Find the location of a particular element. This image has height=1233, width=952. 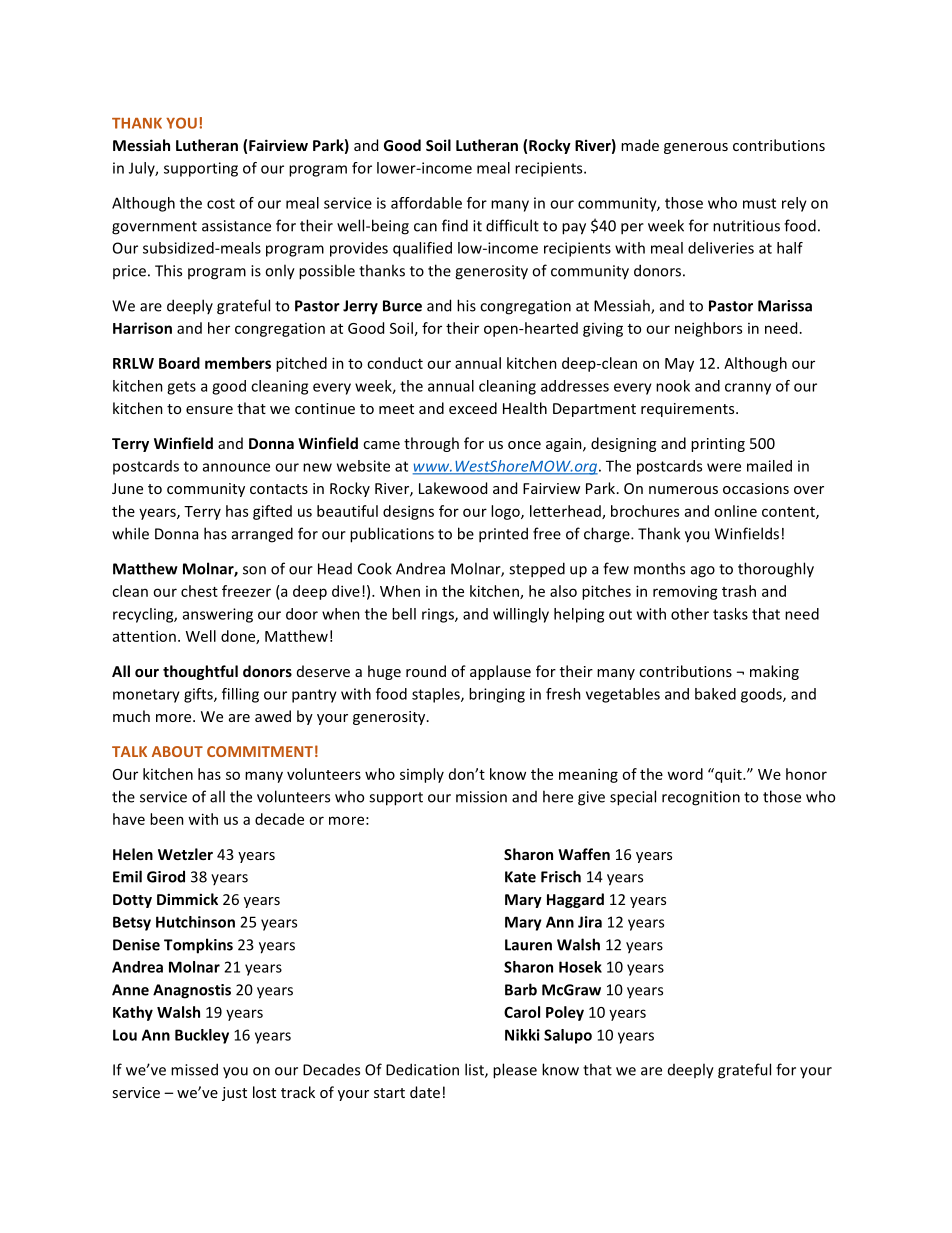

Dedication is located at coordinates (422, 1069).
